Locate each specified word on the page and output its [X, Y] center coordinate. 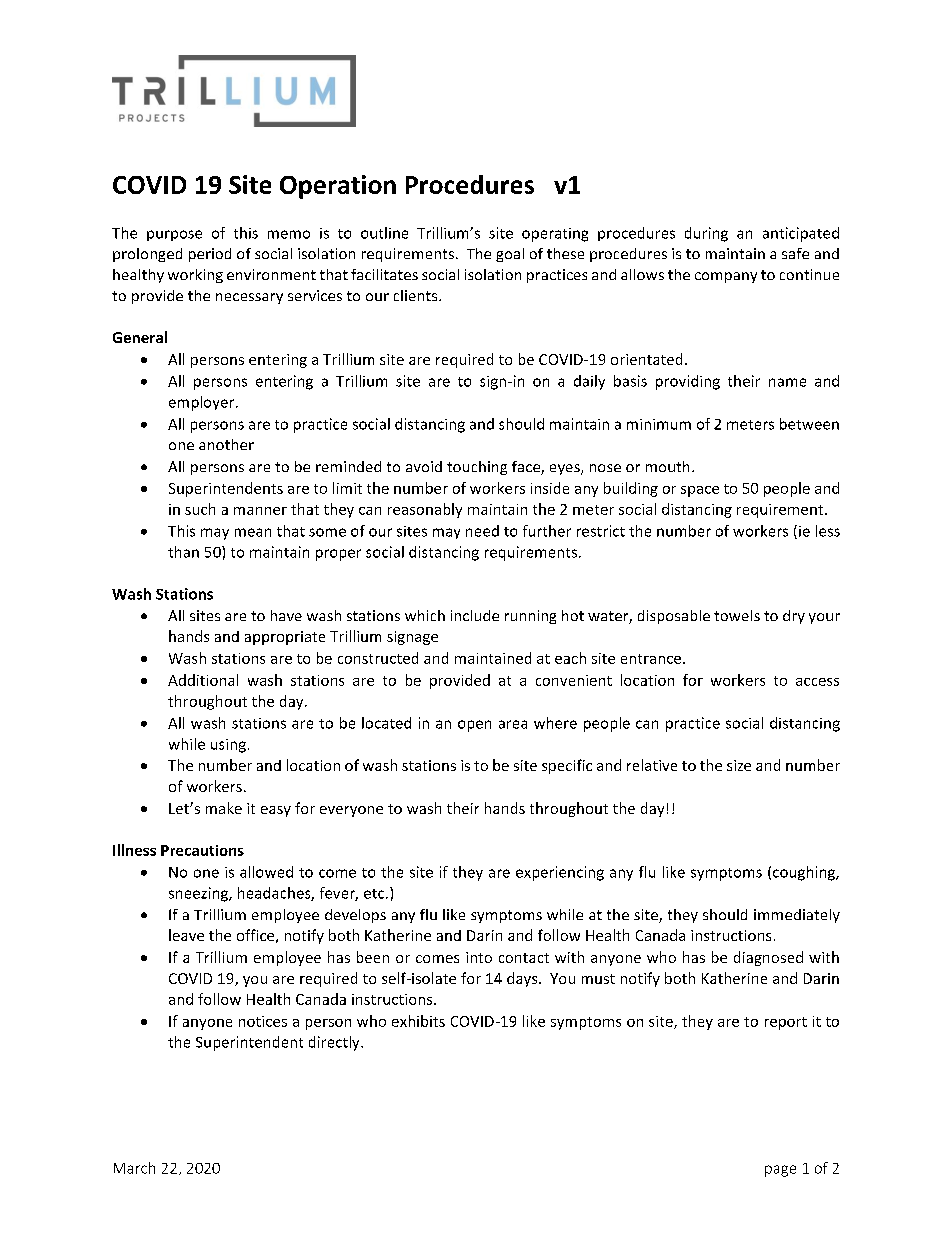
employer [203, 403]
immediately [797, 916]
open [474, 726]
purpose [174, 235]
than [183, 552]
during [706, 234]
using [228, 746]
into [479, 957]
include [475, 615]
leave [186, 935]
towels [737, 615]
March [134, 1168]
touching [477, 468]
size [739, 765]
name [787, 382]
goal [510, 255]
